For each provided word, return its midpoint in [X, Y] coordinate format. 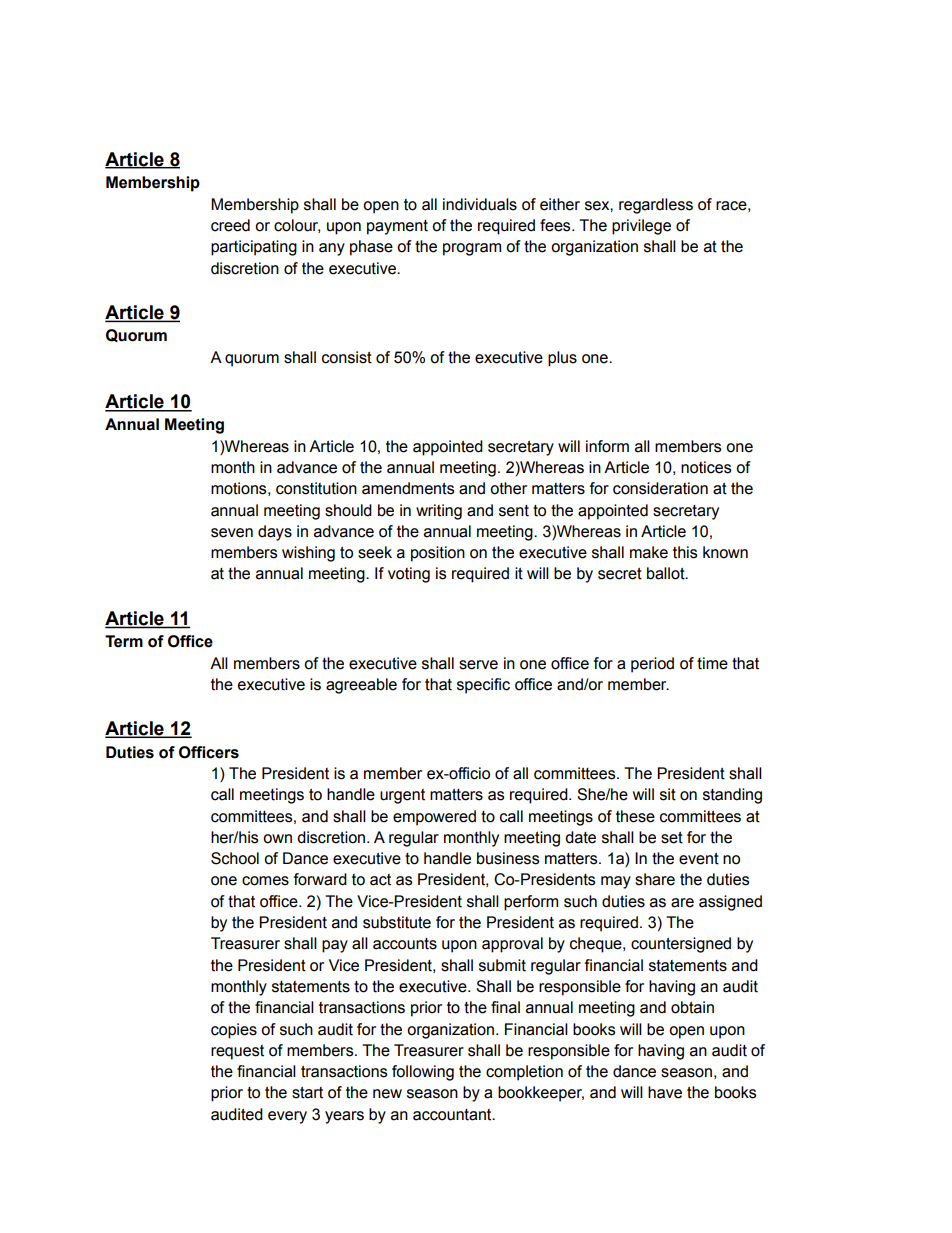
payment [397, 227]
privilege [641, 227]
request [237, 1052]
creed [230, 225]
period [652, 665]
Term [124, 641]
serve [478, 665]
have [665, 1092]
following [423, 1073]
